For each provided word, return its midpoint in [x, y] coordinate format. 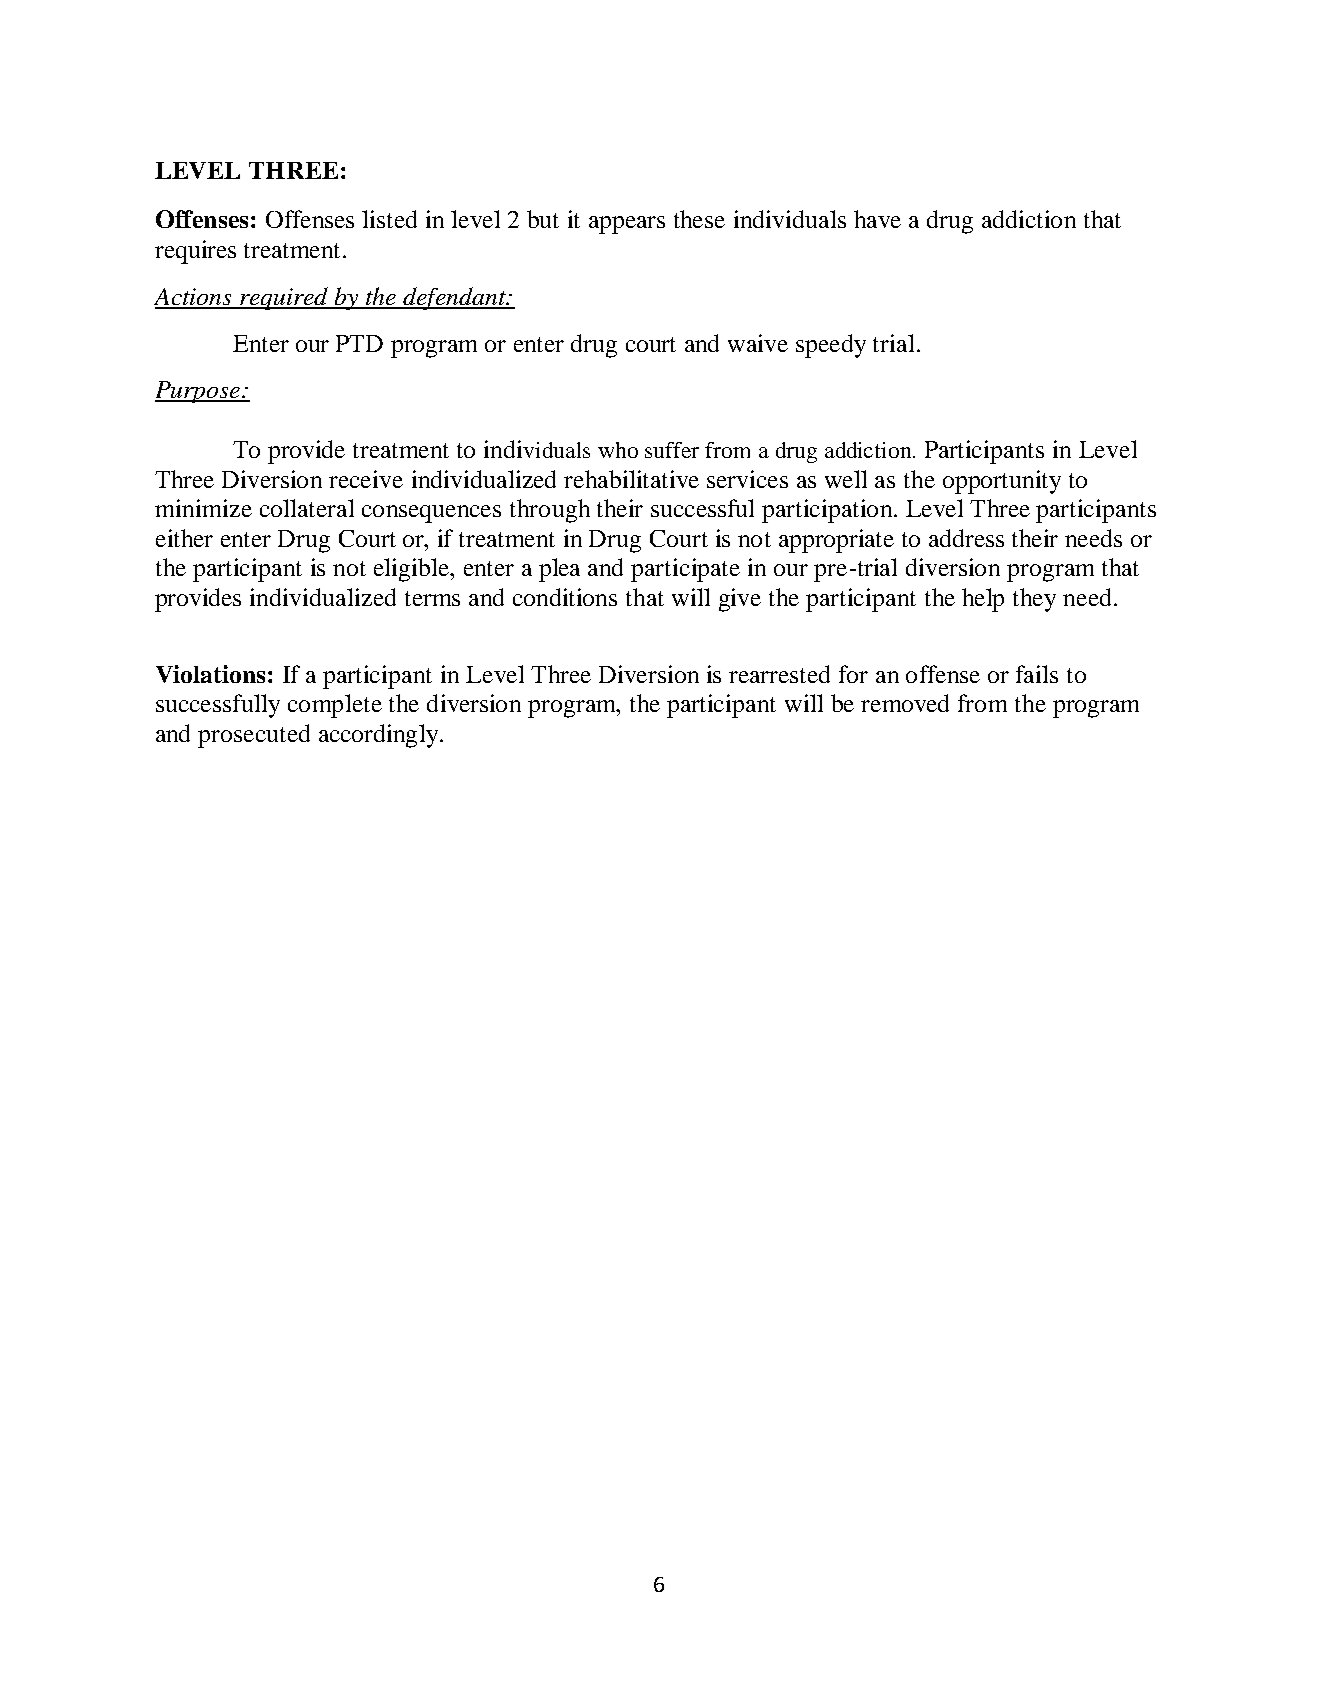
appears [627, 225]
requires [195, 252]
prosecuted [254, 736]
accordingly [380, 736]
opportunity [1002, 482]
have [877, 219]
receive [366, 479]
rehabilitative [631, 479]
